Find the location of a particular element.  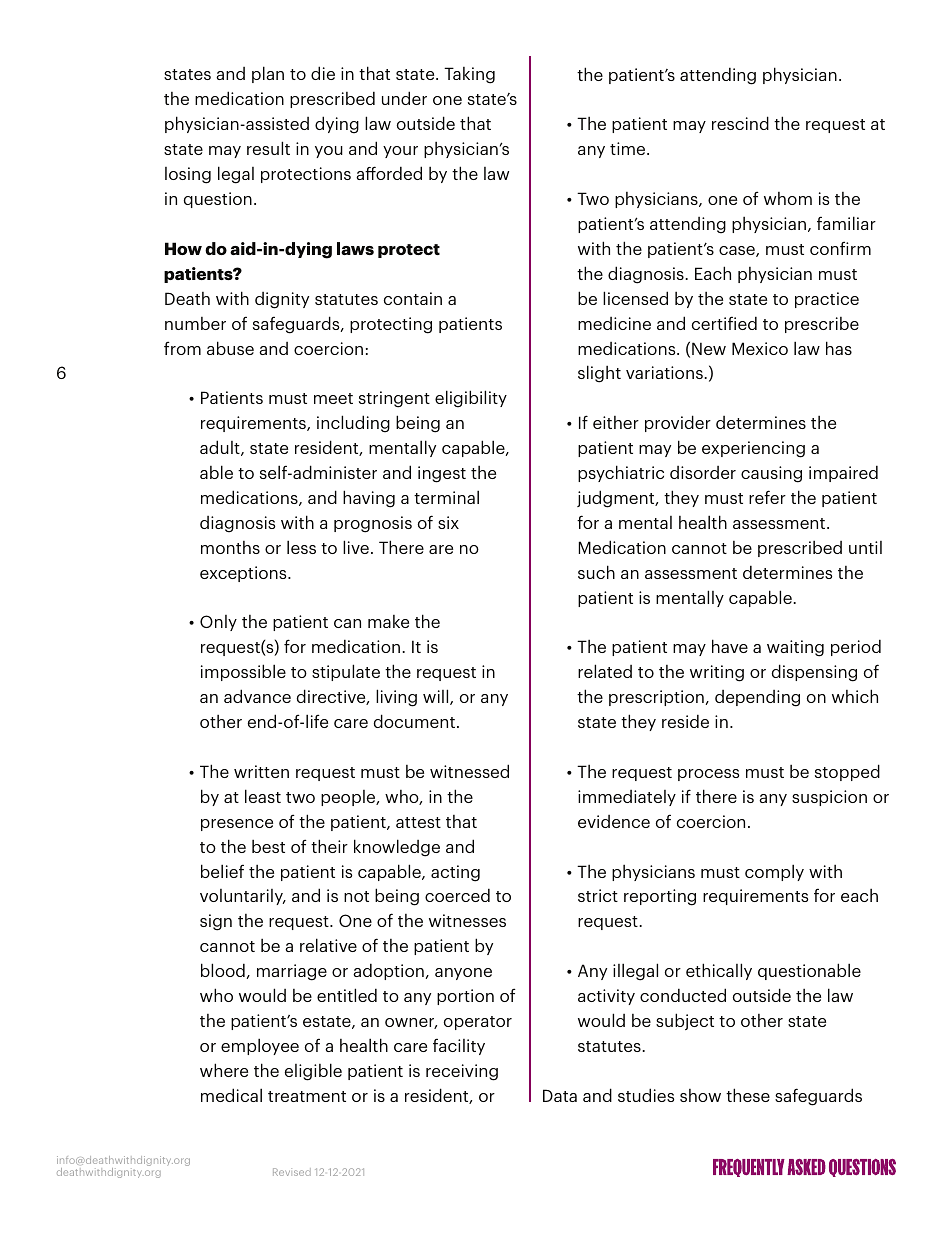

Revised is located at coordinates (292, 1172).
